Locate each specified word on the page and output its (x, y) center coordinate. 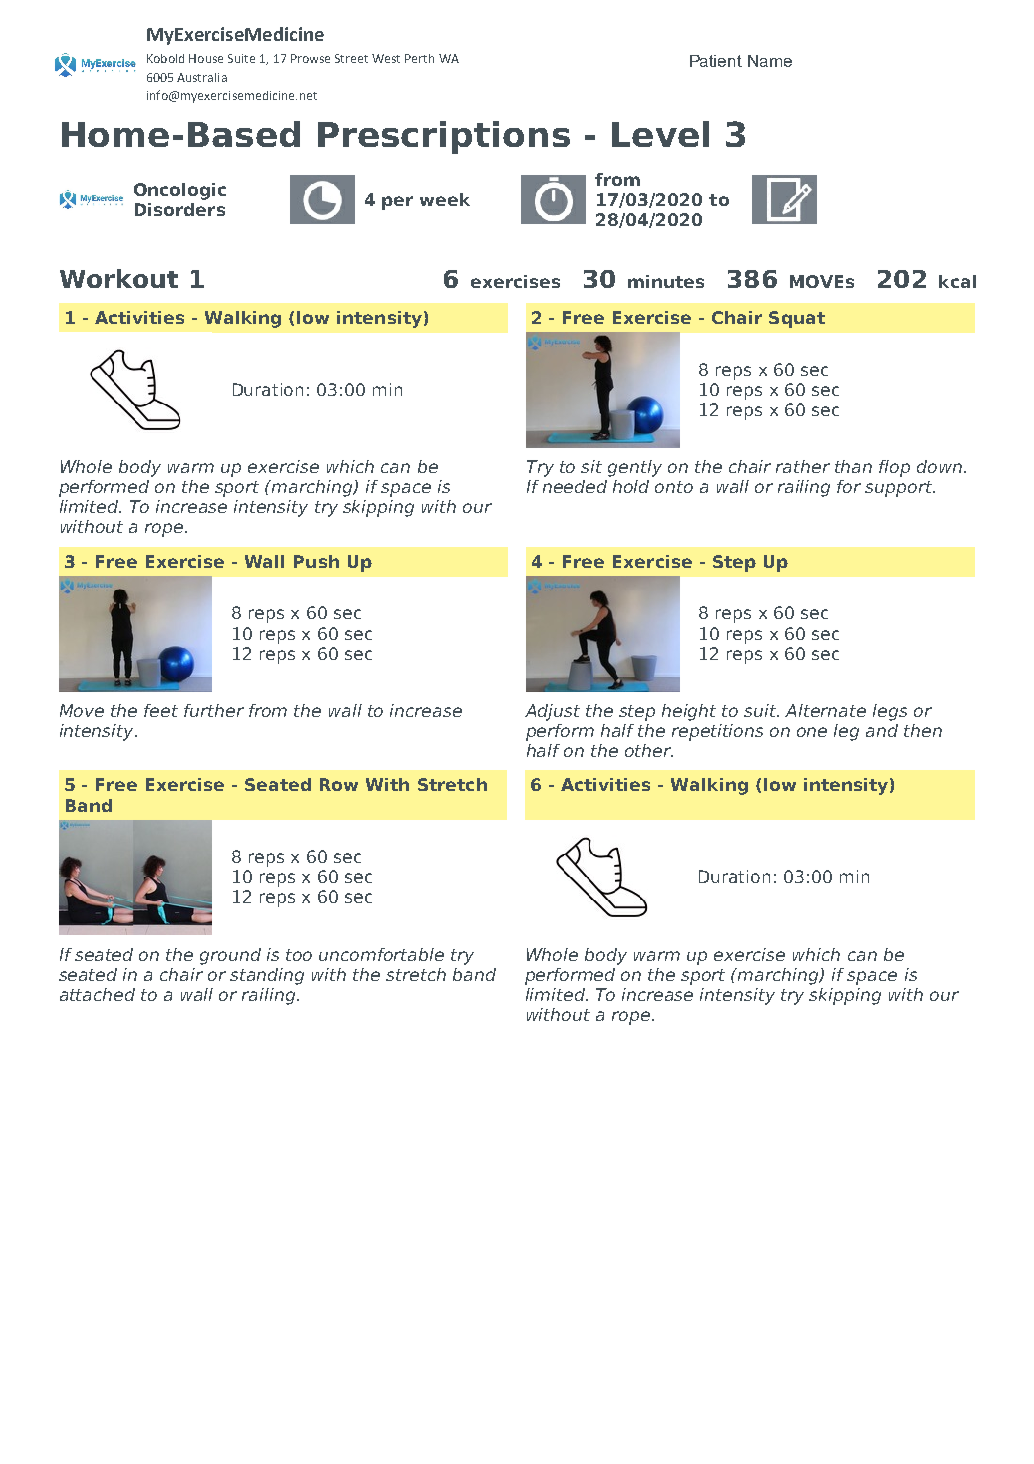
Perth (419, 58)
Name (770, 61)
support (900, 489)
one (812, 732)
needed (575, 486)
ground (230, 956)
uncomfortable (381, 954)
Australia (202, 77)
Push (316, 561)
